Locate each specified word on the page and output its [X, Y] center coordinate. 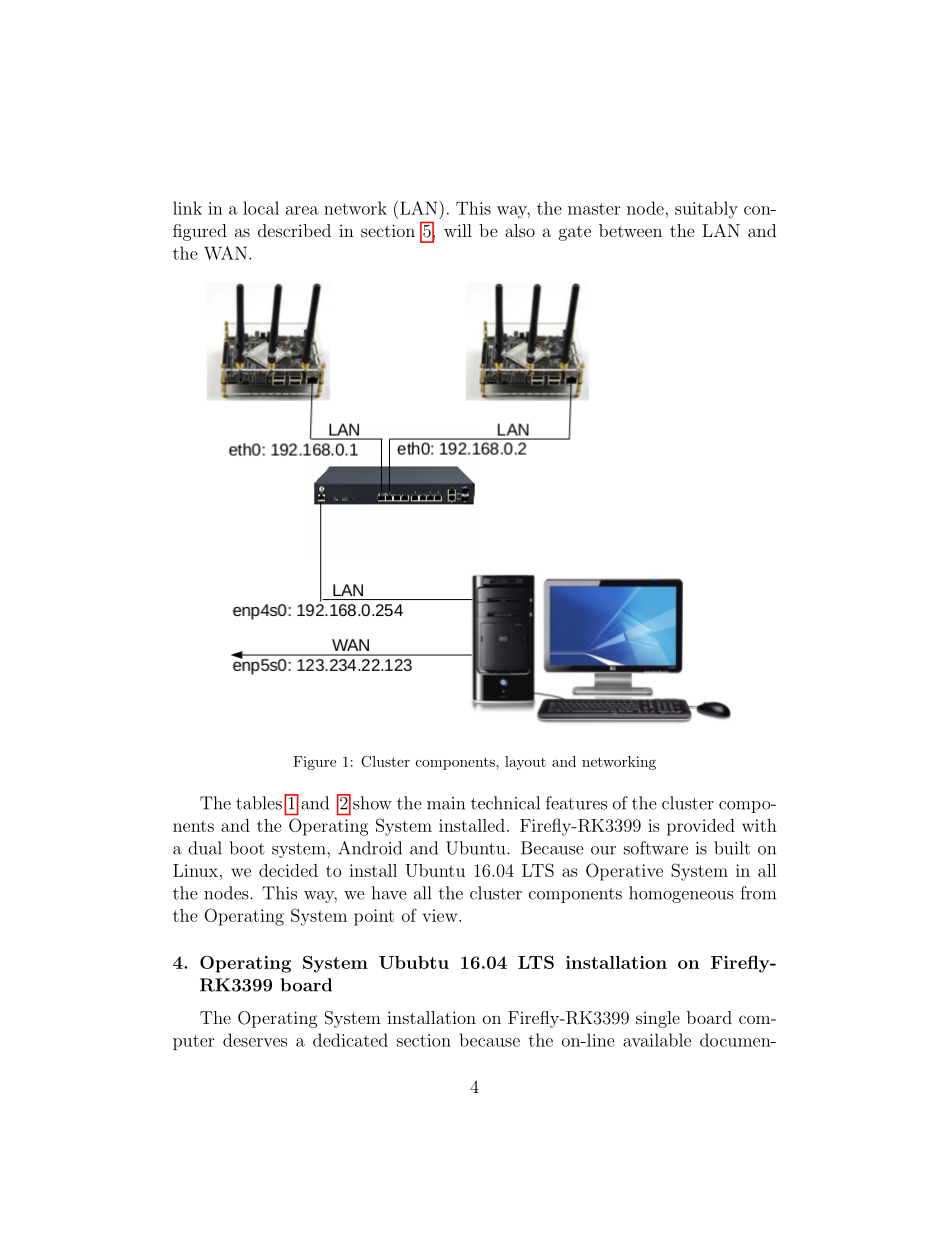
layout [525, 763]
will [458, 230]
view [441, 915]
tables [259, 803]
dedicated [350, 1040]
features [576, 803]
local [261, 208]
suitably [706, 210]
